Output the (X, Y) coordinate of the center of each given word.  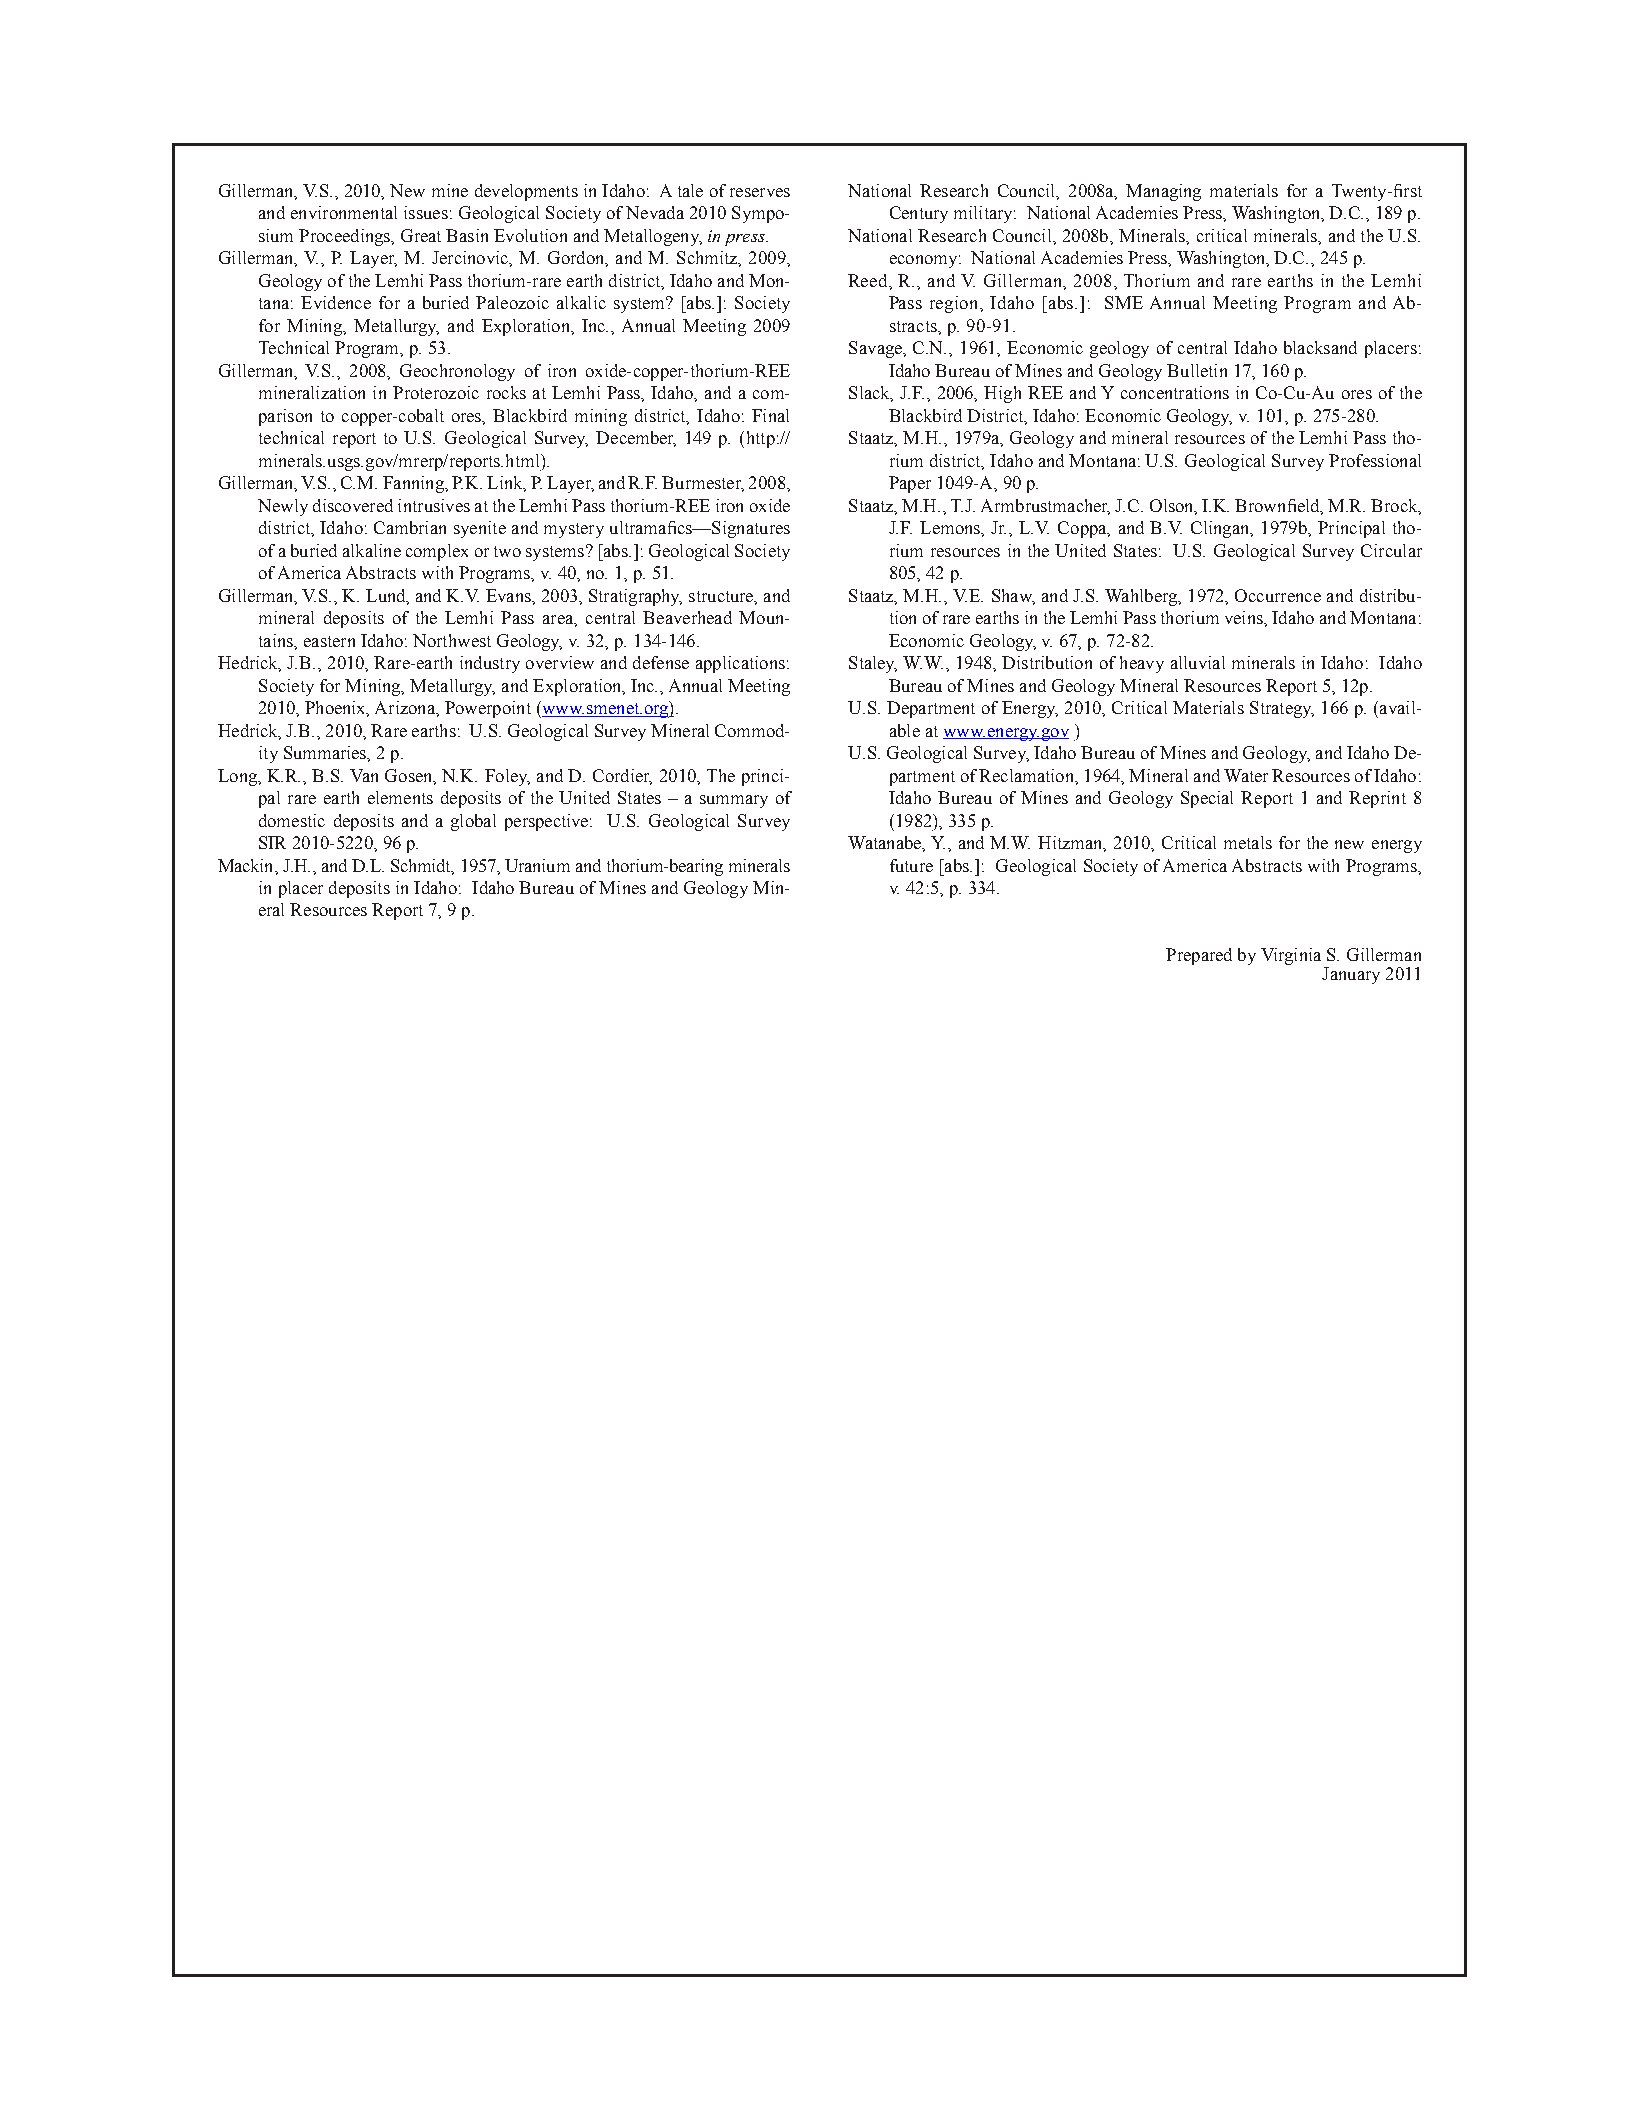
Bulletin (1197, 370)
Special (1207, 799)
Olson (1173, 506)
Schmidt (422, 866)
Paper (910, 484)
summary (734, 801)
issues (426, 212)
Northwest (452, 640)
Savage (877, 349)
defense (661, 662)
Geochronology (457, 372)
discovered (353, 505)
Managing (1163, 192)
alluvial (1198, 662)
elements (400, 797)
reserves (760, 192)
